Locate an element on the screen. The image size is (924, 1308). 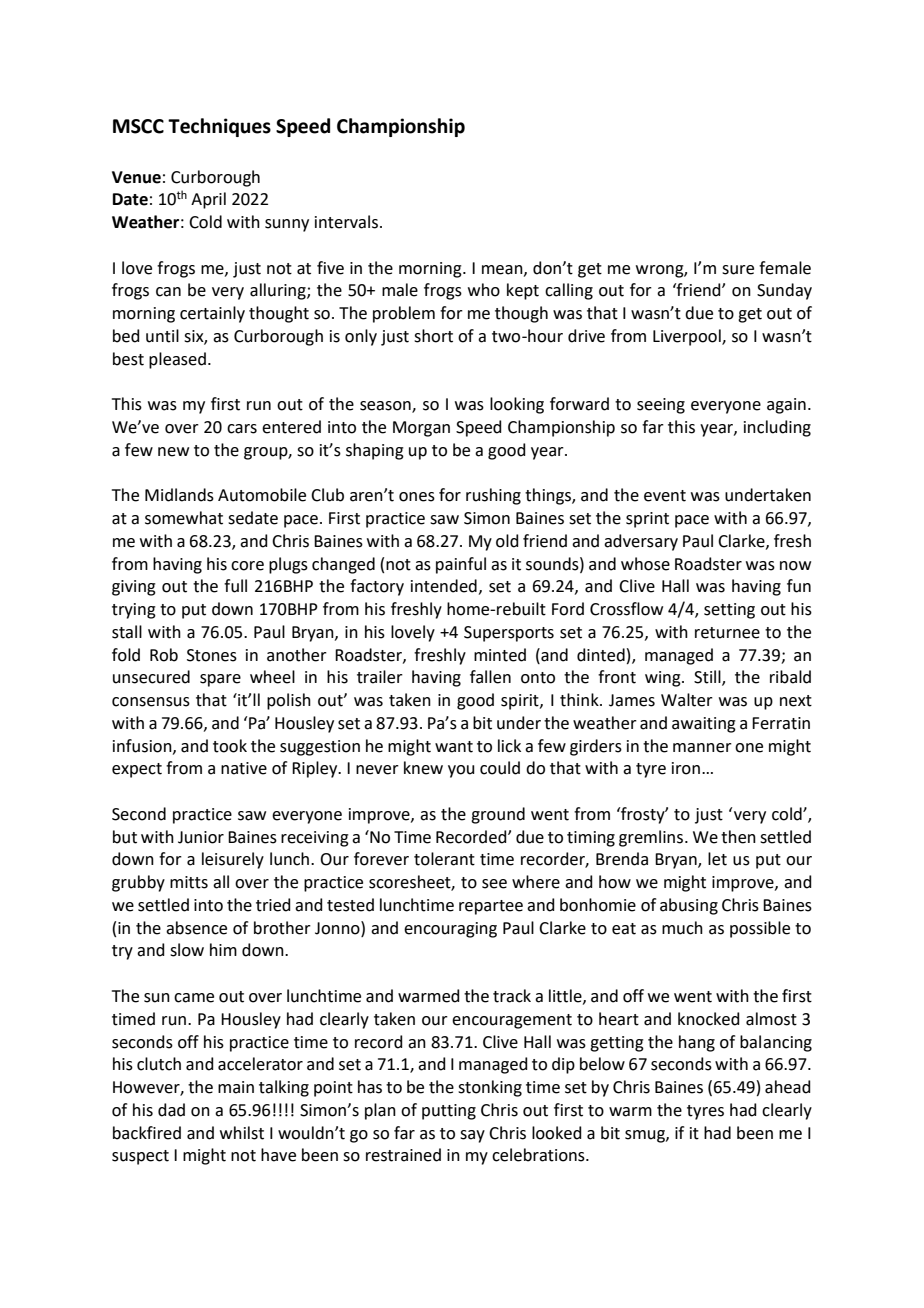
setting is located at coordinates (729, 611).
